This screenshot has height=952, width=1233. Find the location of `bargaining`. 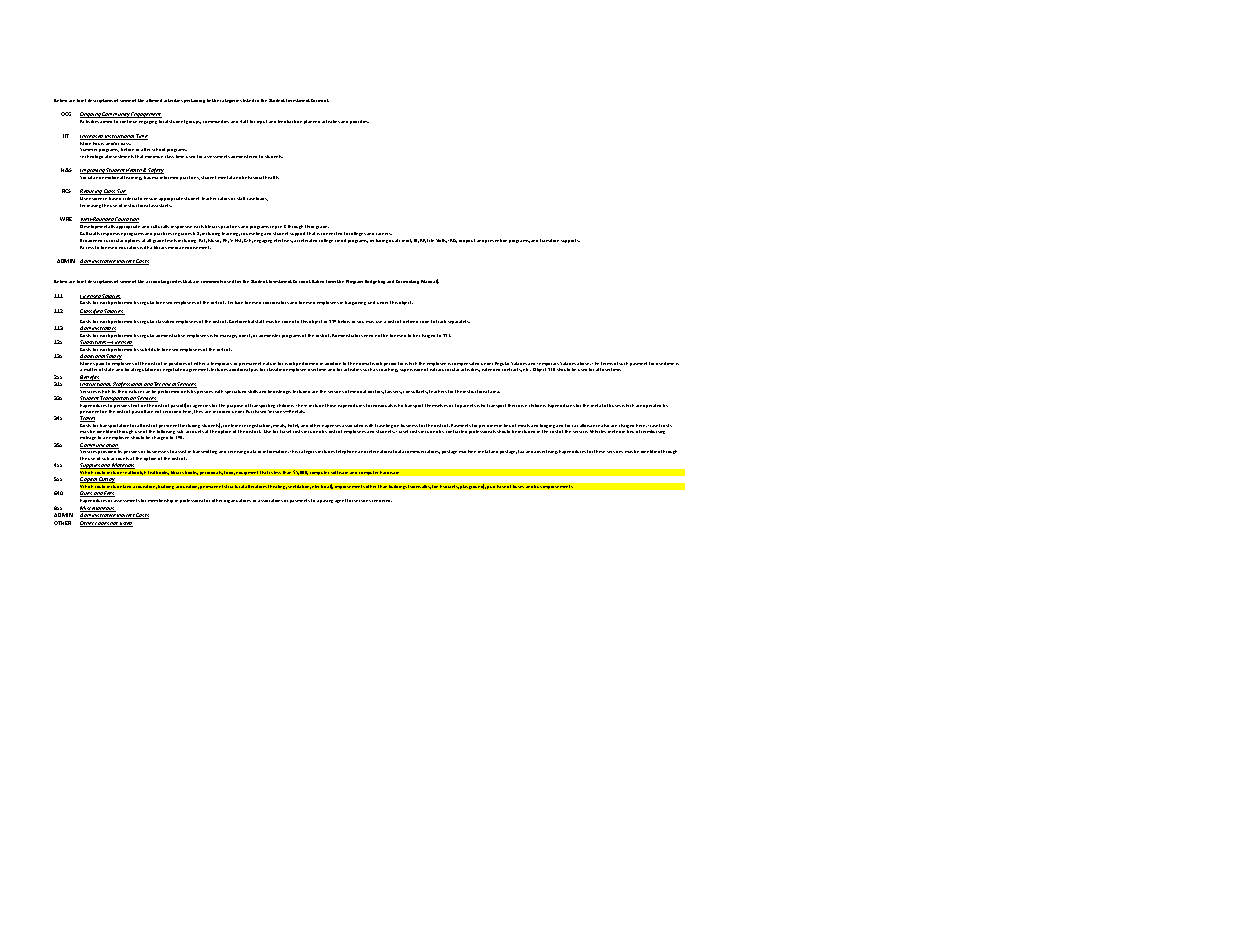

bargaining is located at coordinates (355, 303).
